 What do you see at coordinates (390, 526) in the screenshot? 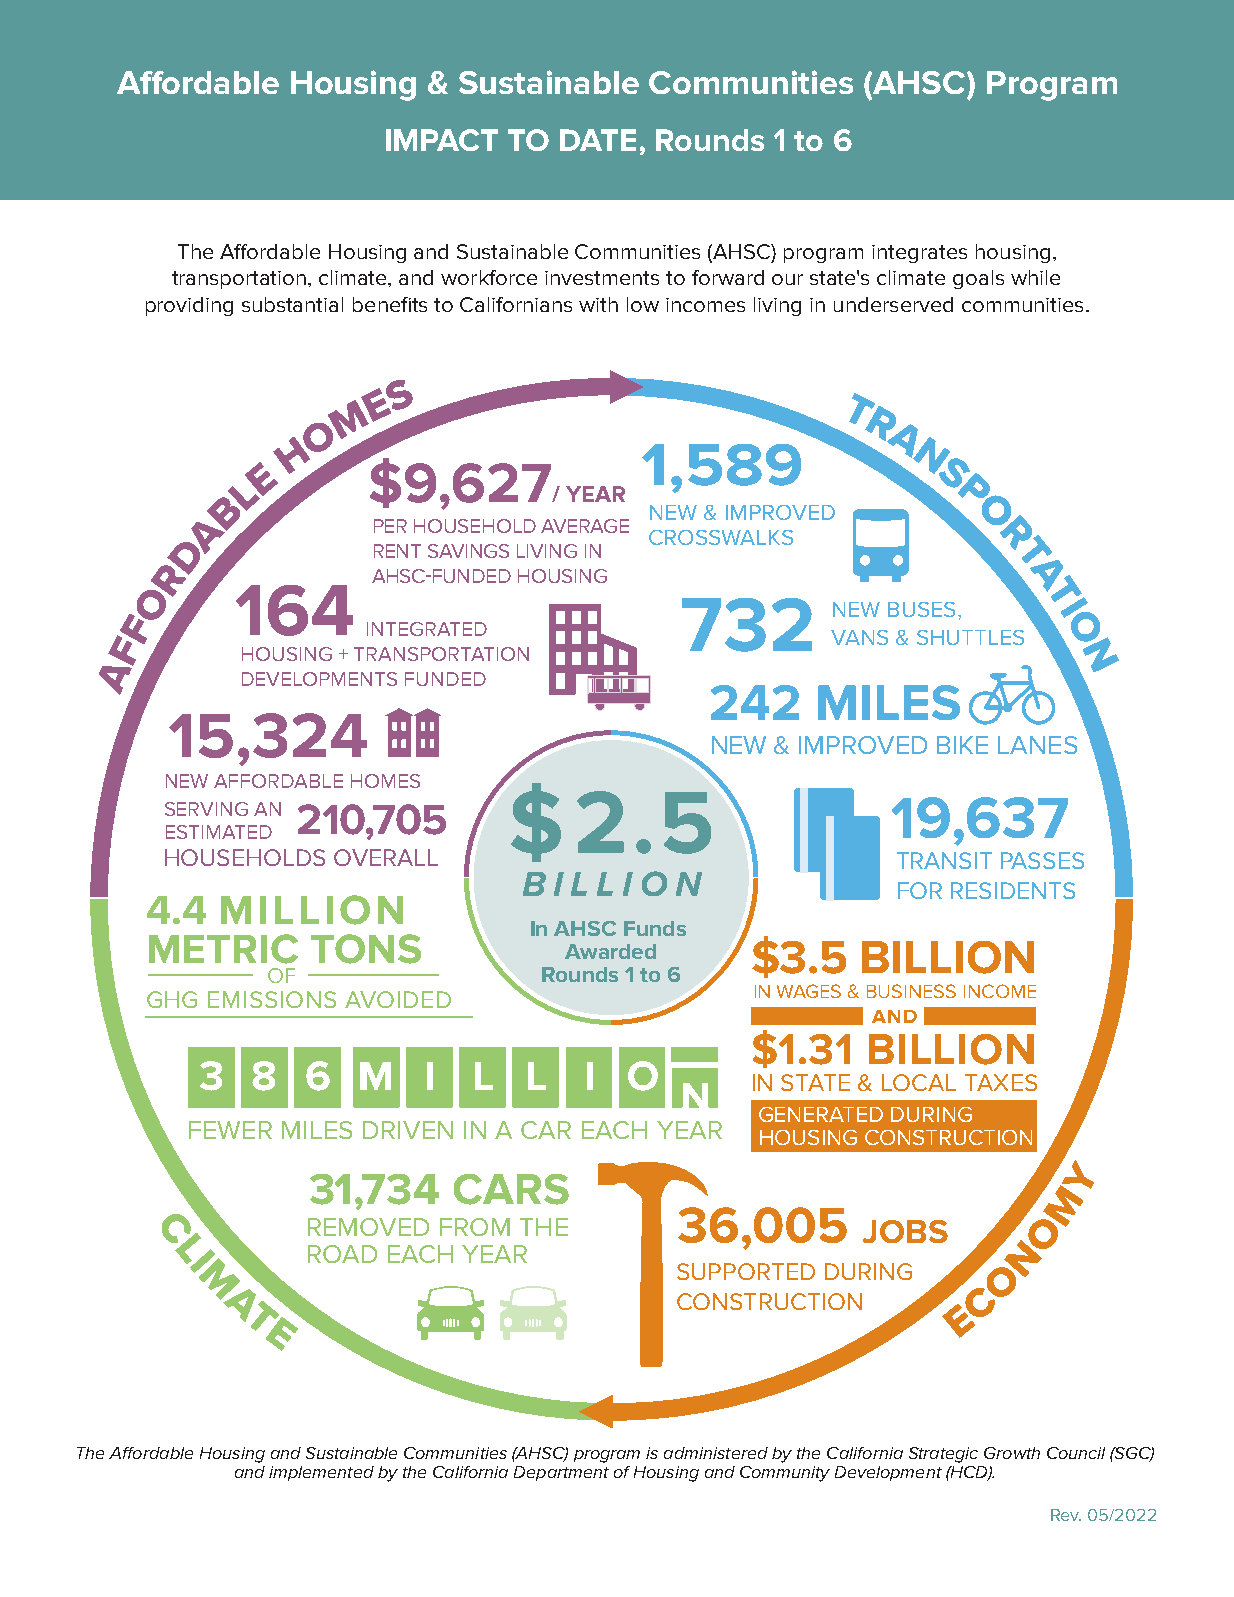
I see `PER` at bounding box center [390, 526].
